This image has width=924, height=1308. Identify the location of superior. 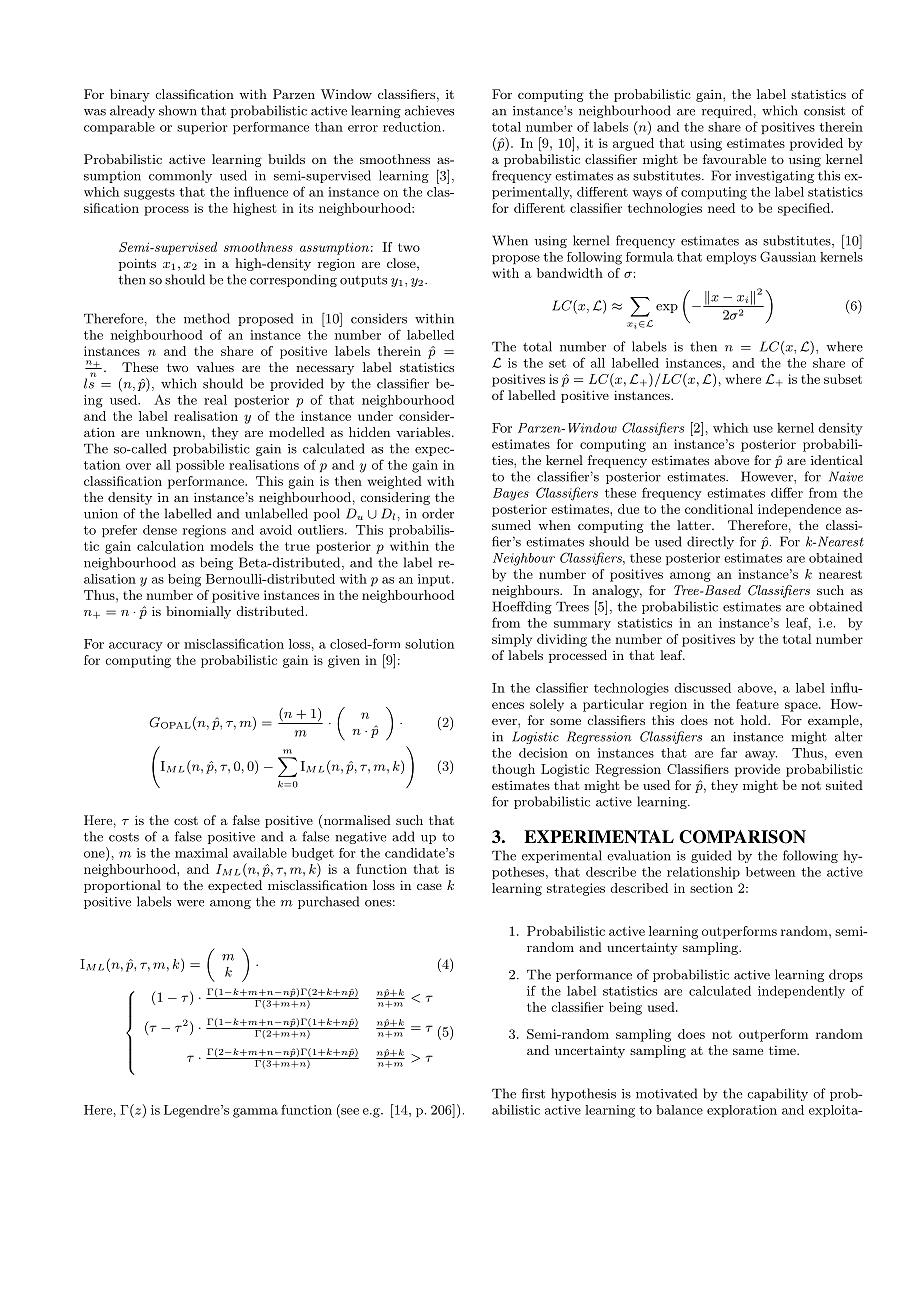
(202, 128).
